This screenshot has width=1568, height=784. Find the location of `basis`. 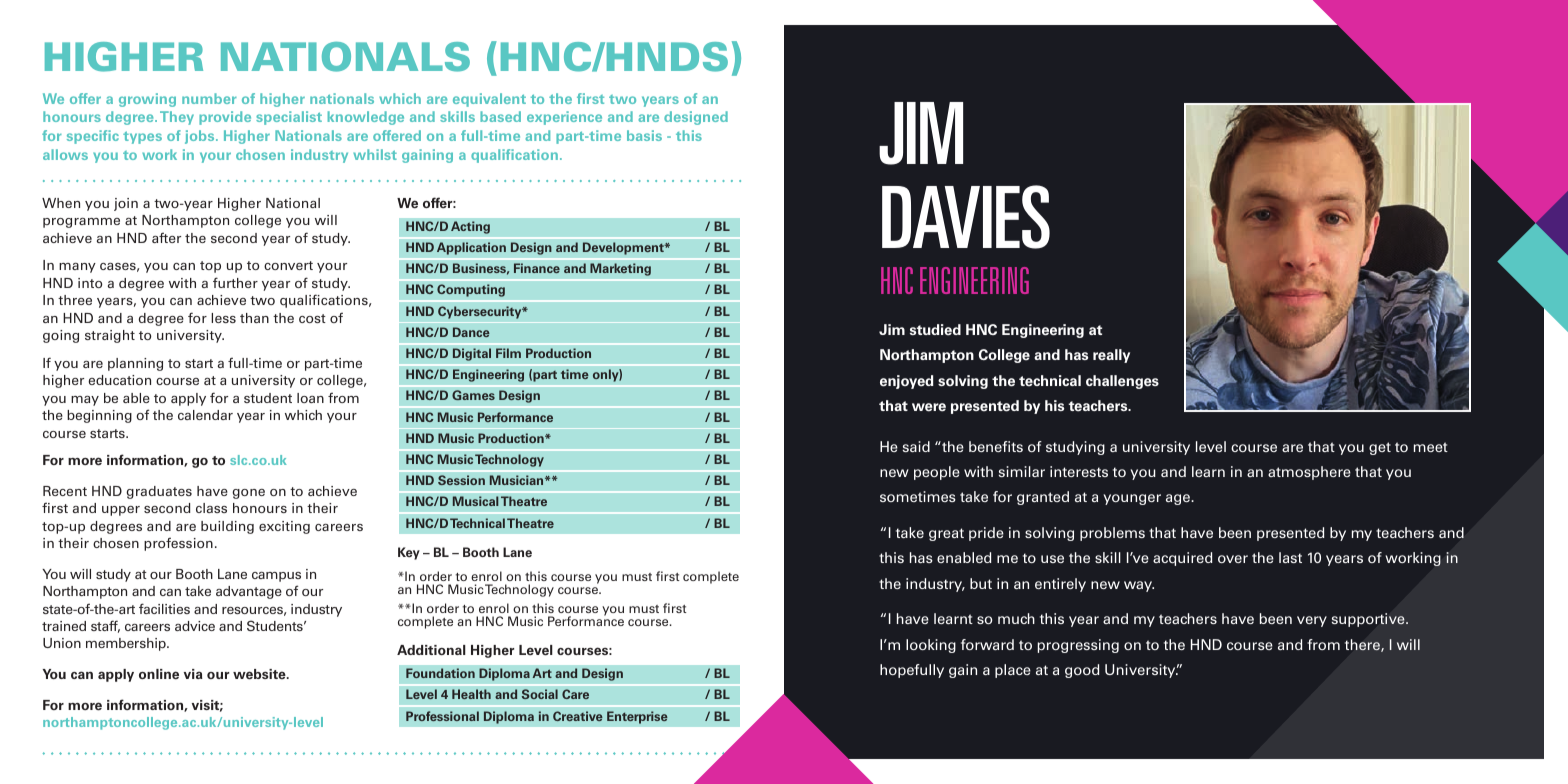

basis is located at coordinates (644, 135).
